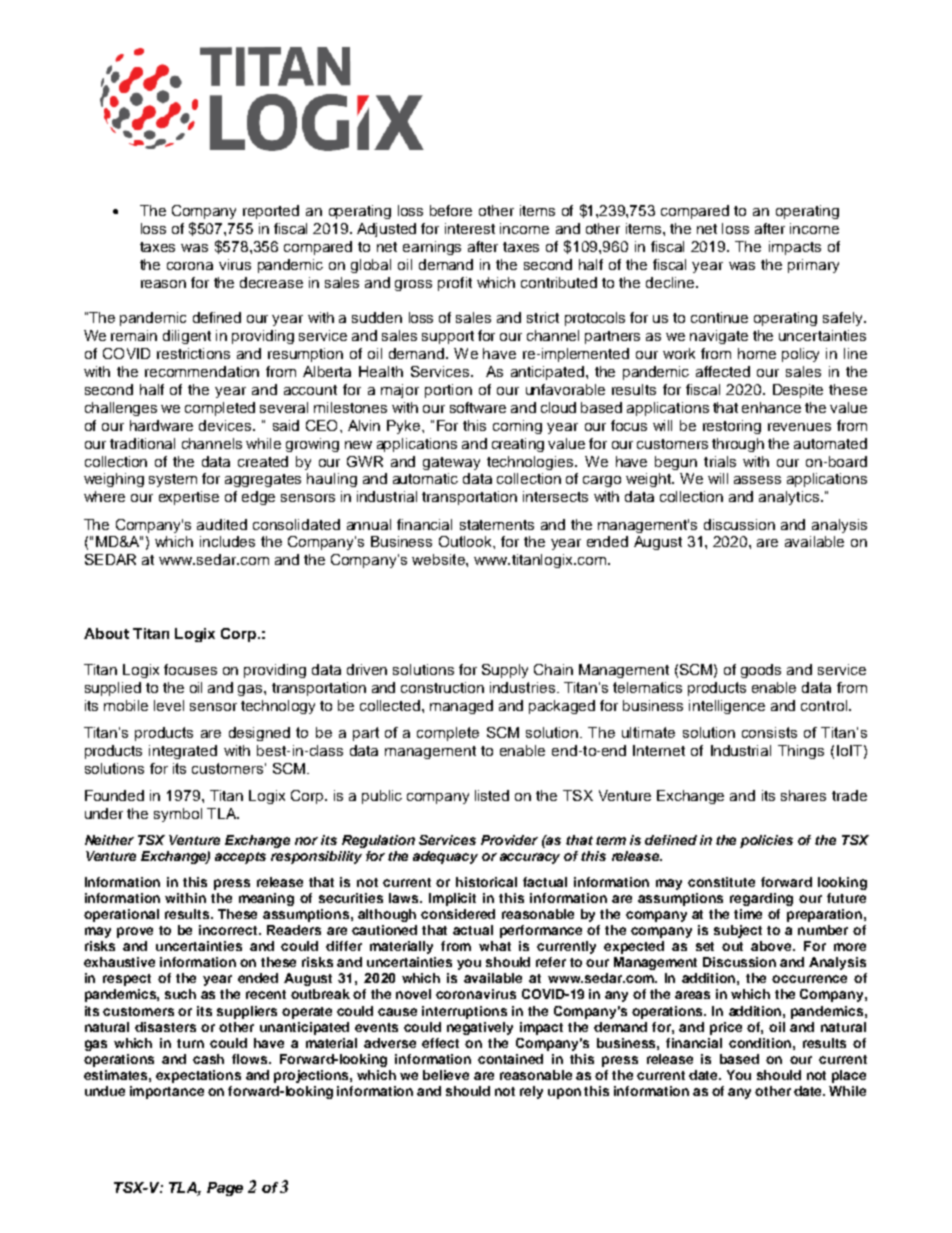 Image resolution: width=952 pixels, height=1233 pixels. What do you see at coordinates (271, 212) in the screenshot?
I see `reported` at bounding box center [271, 212].
